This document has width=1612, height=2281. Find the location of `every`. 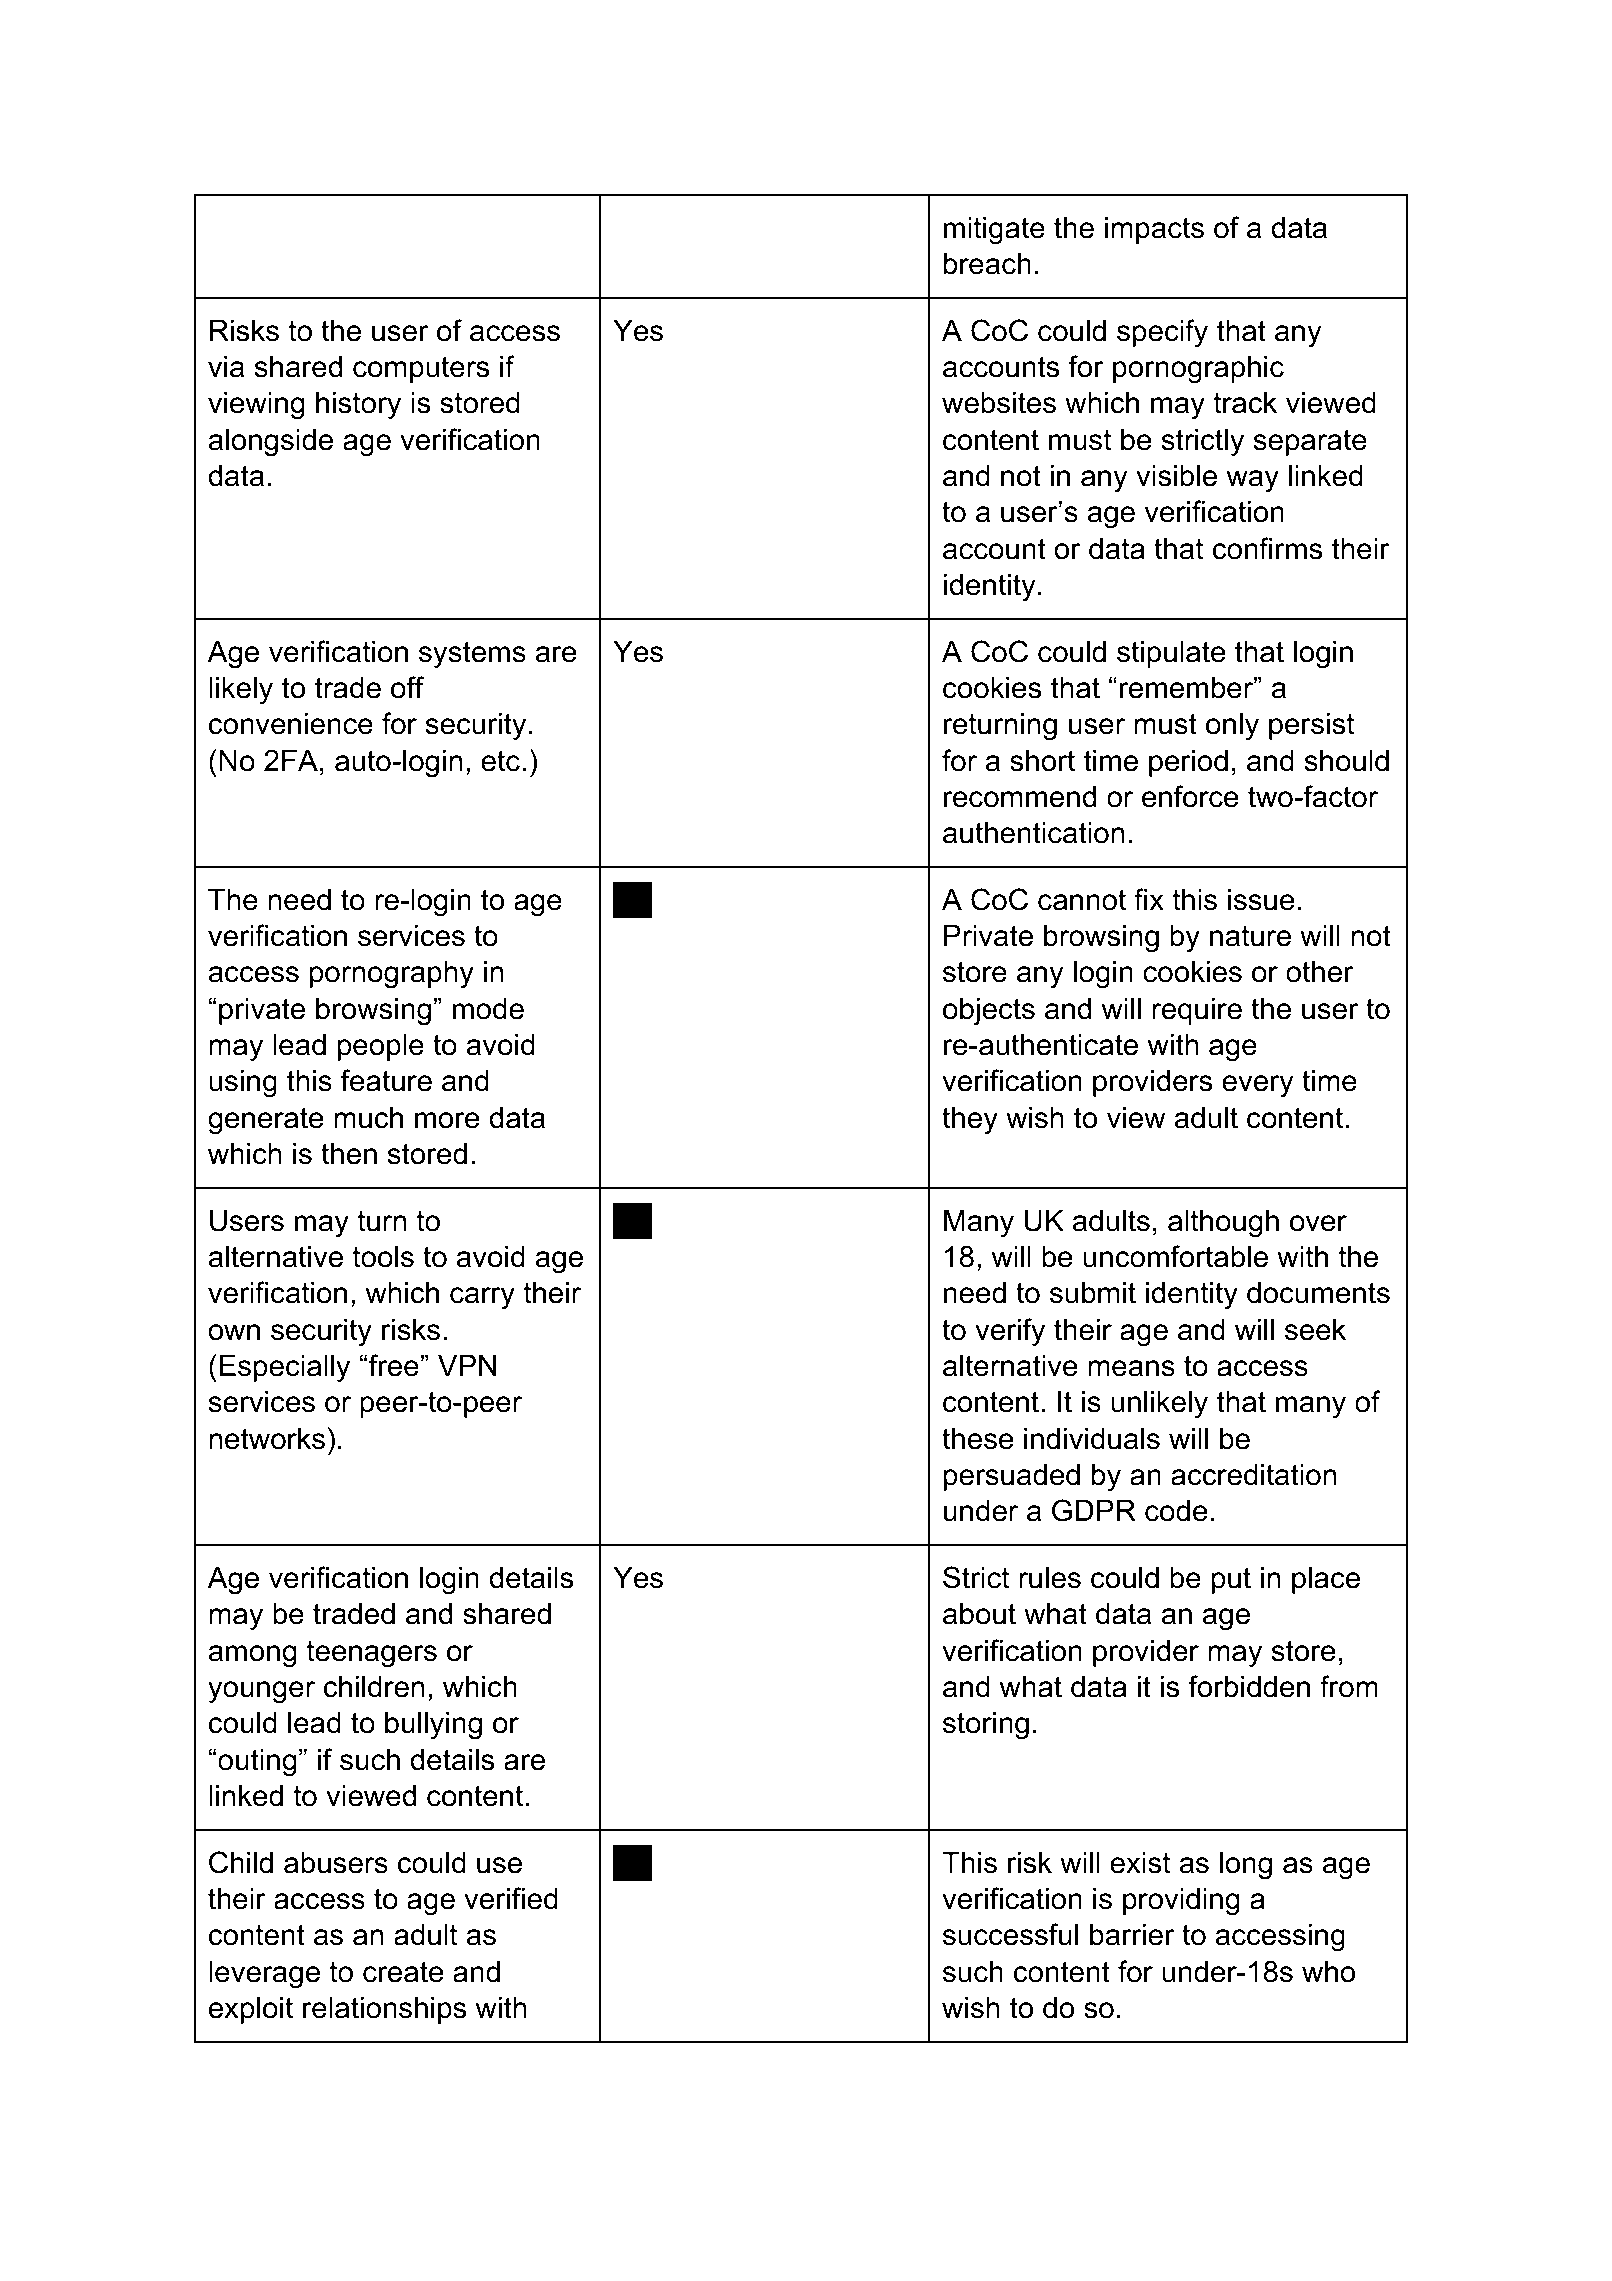

every is located at coordinates (1258, 1086).
